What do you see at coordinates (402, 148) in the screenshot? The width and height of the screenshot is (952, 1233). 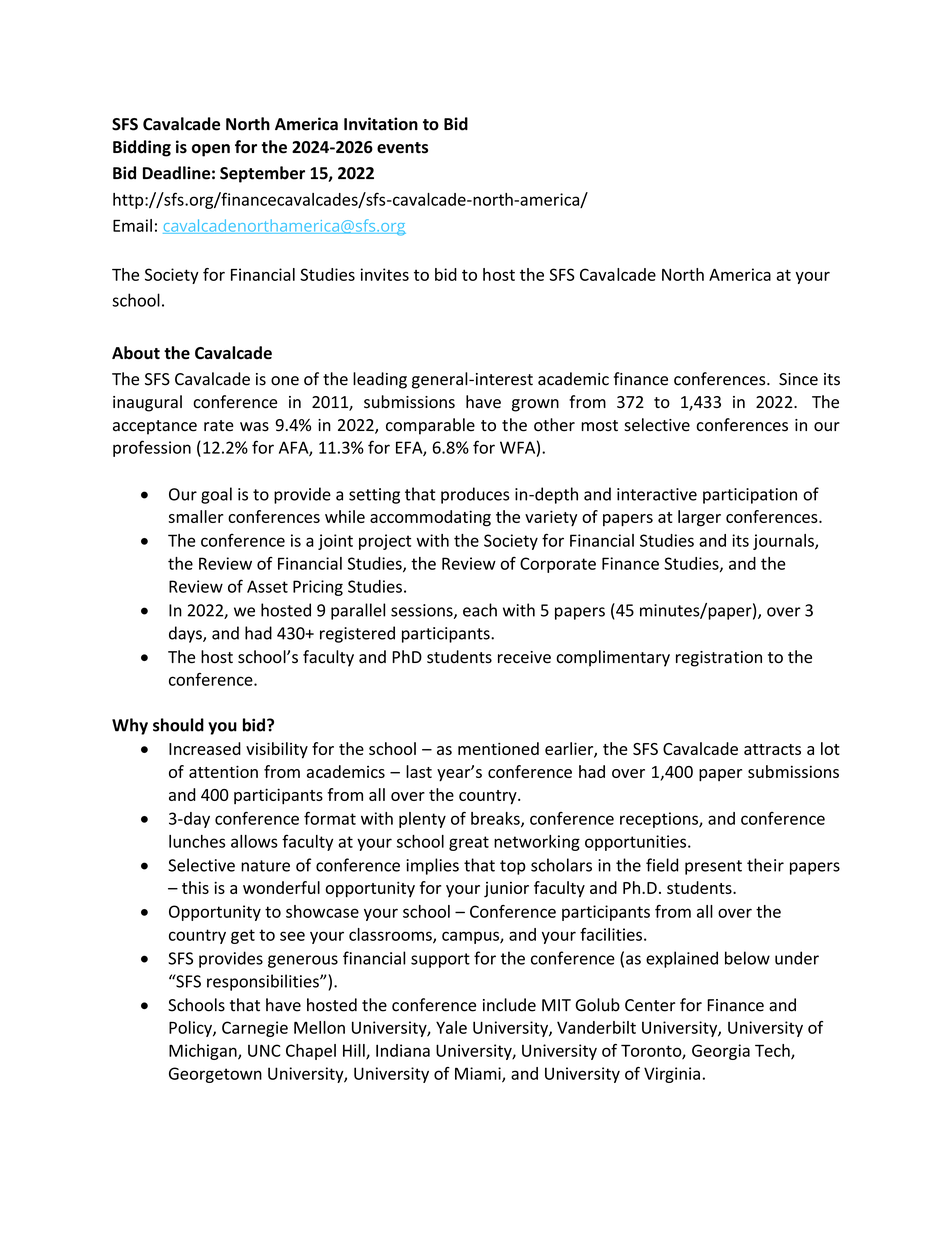 I see `events` at bounding box center [402, 148].
